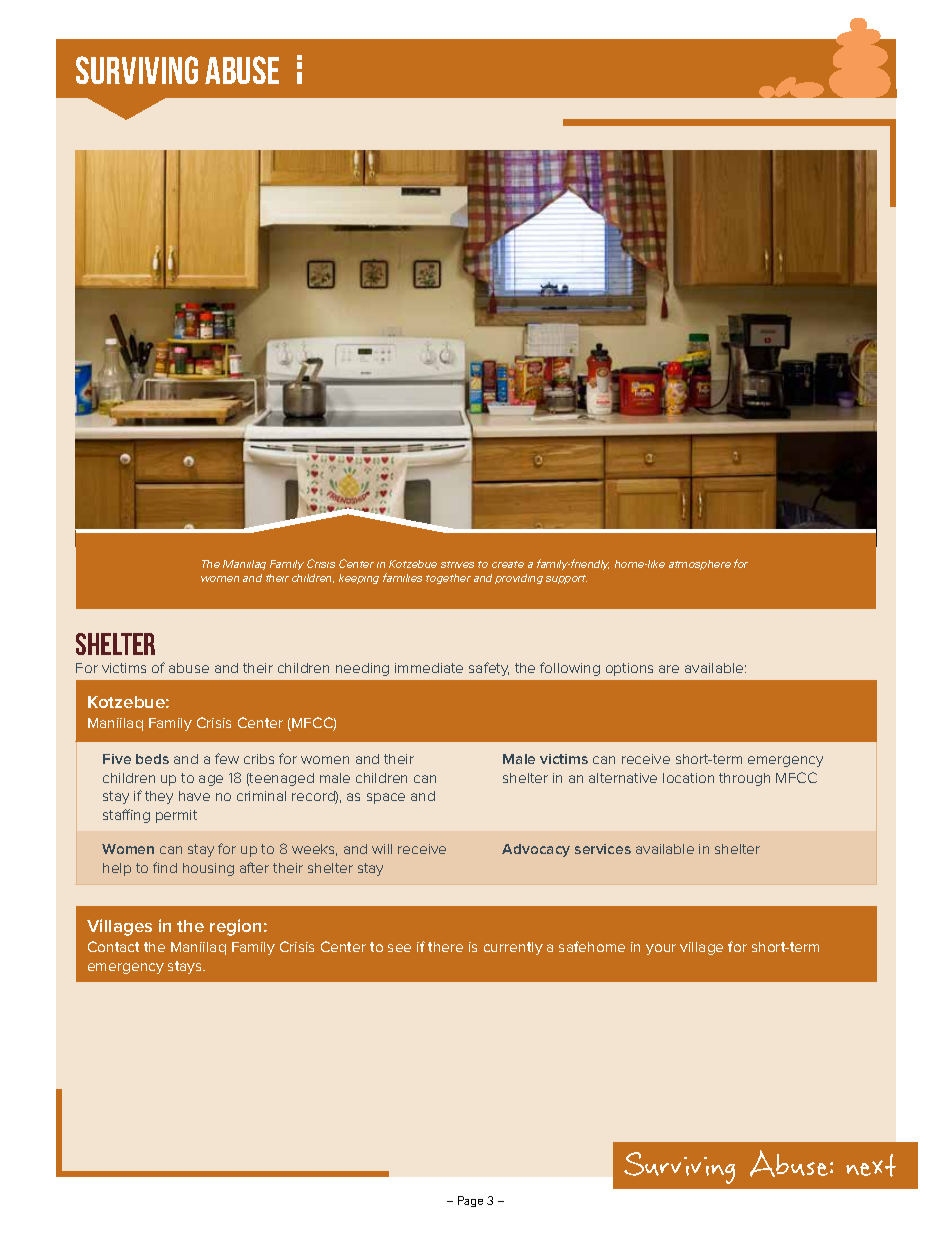  I want to click on Contact, so click(113, 946).
